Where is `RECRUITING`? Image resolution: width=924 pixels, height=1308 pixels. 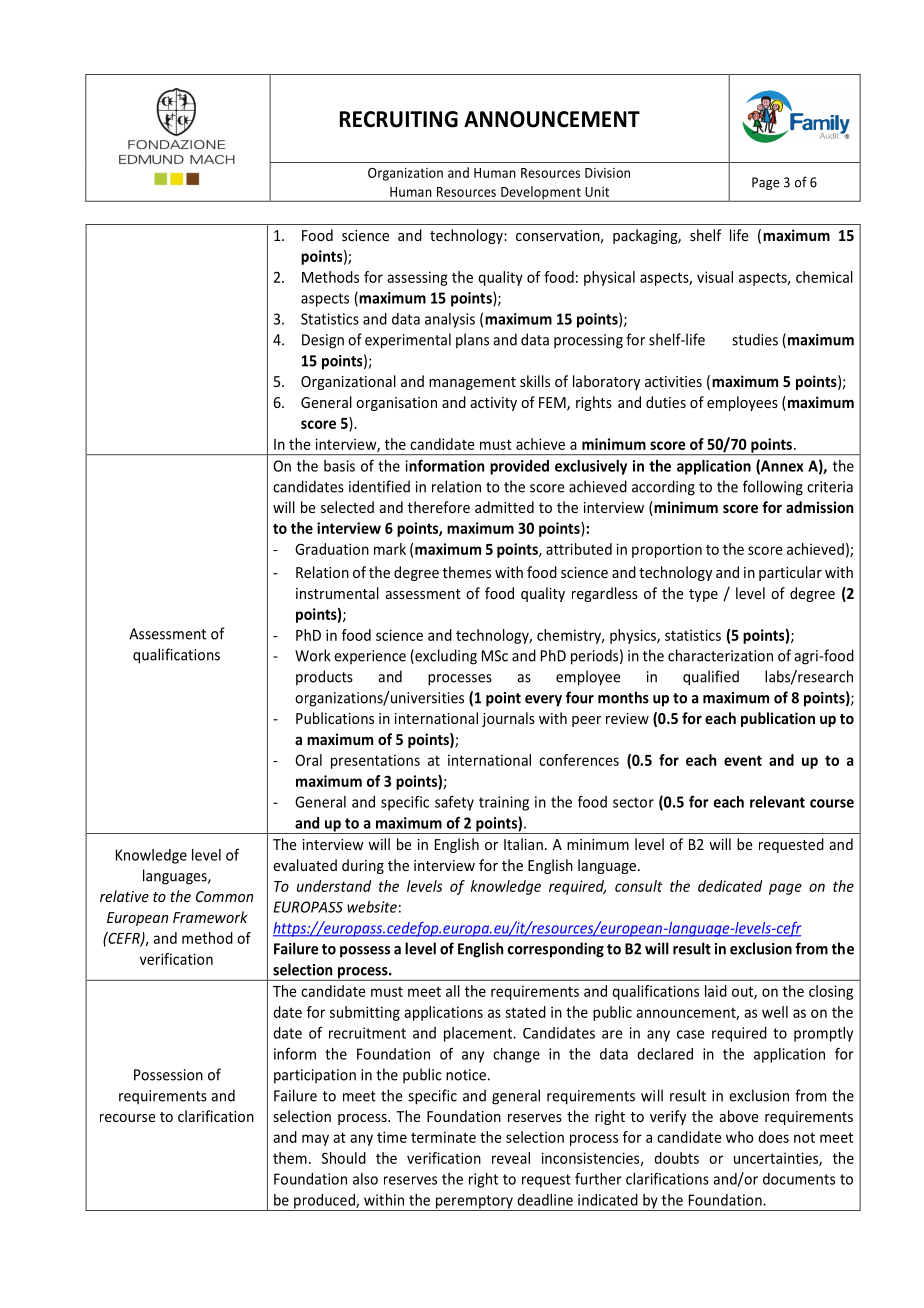
RECRUITING is located at coordinates (399, 119).
